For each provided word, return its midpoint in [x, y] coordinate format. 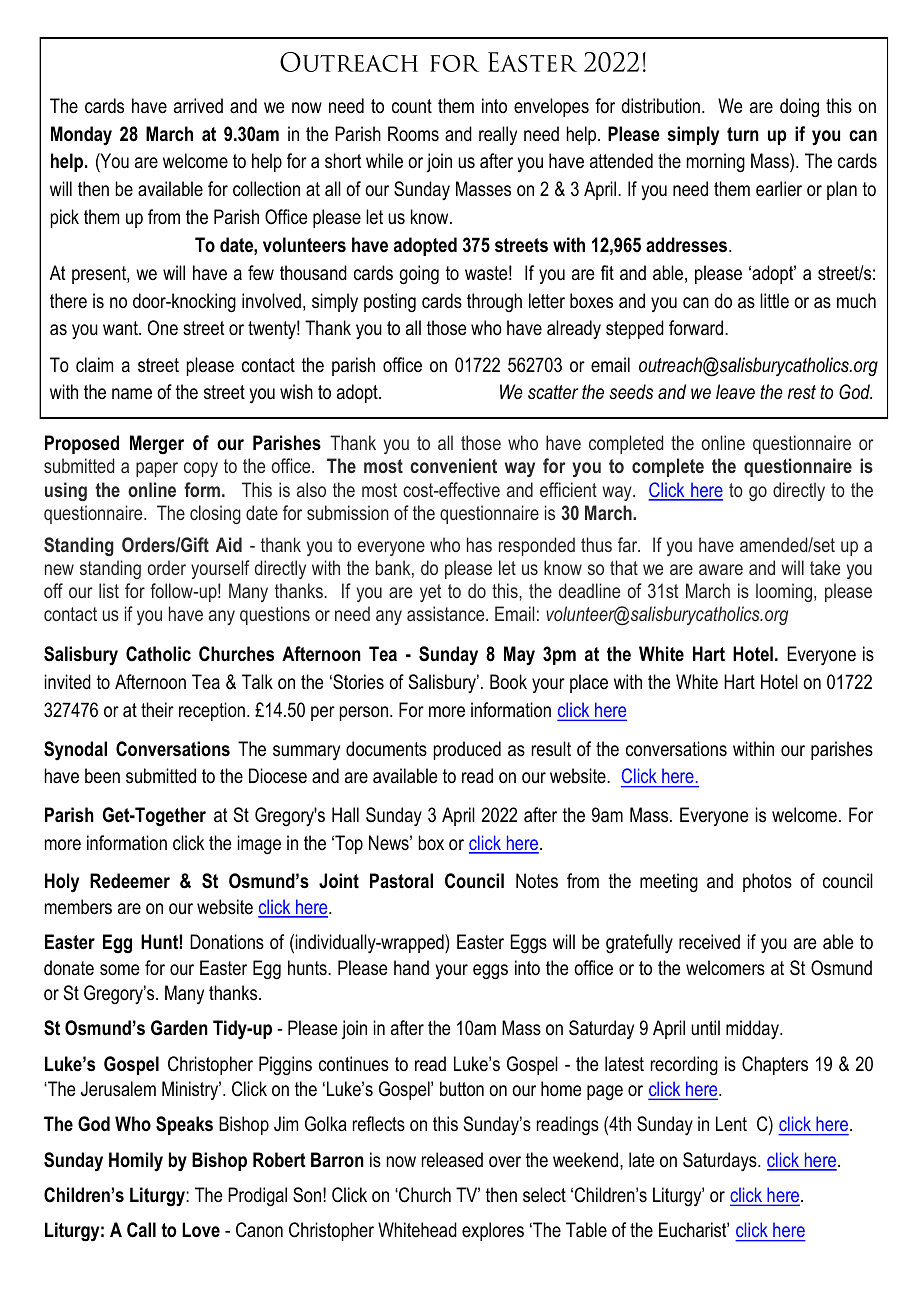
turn [743, 134]
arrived [198, 105]
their [157, 710]
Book [508, 682]
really [498, 135]
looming [785, 592]
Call [141, 1230]
